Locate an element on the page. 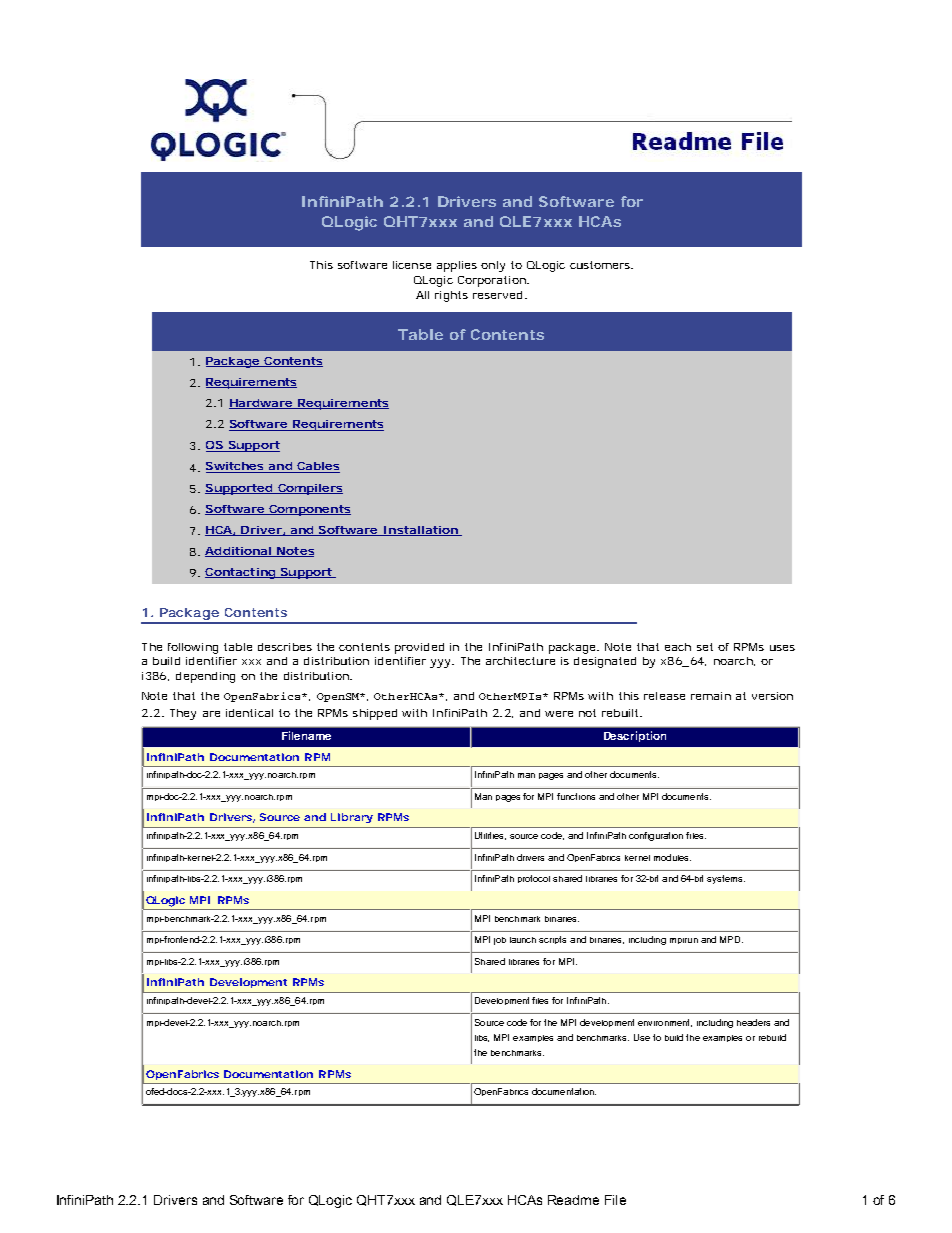 The image size is (952, 1233). protocol is located at coordinates (534, 879).
